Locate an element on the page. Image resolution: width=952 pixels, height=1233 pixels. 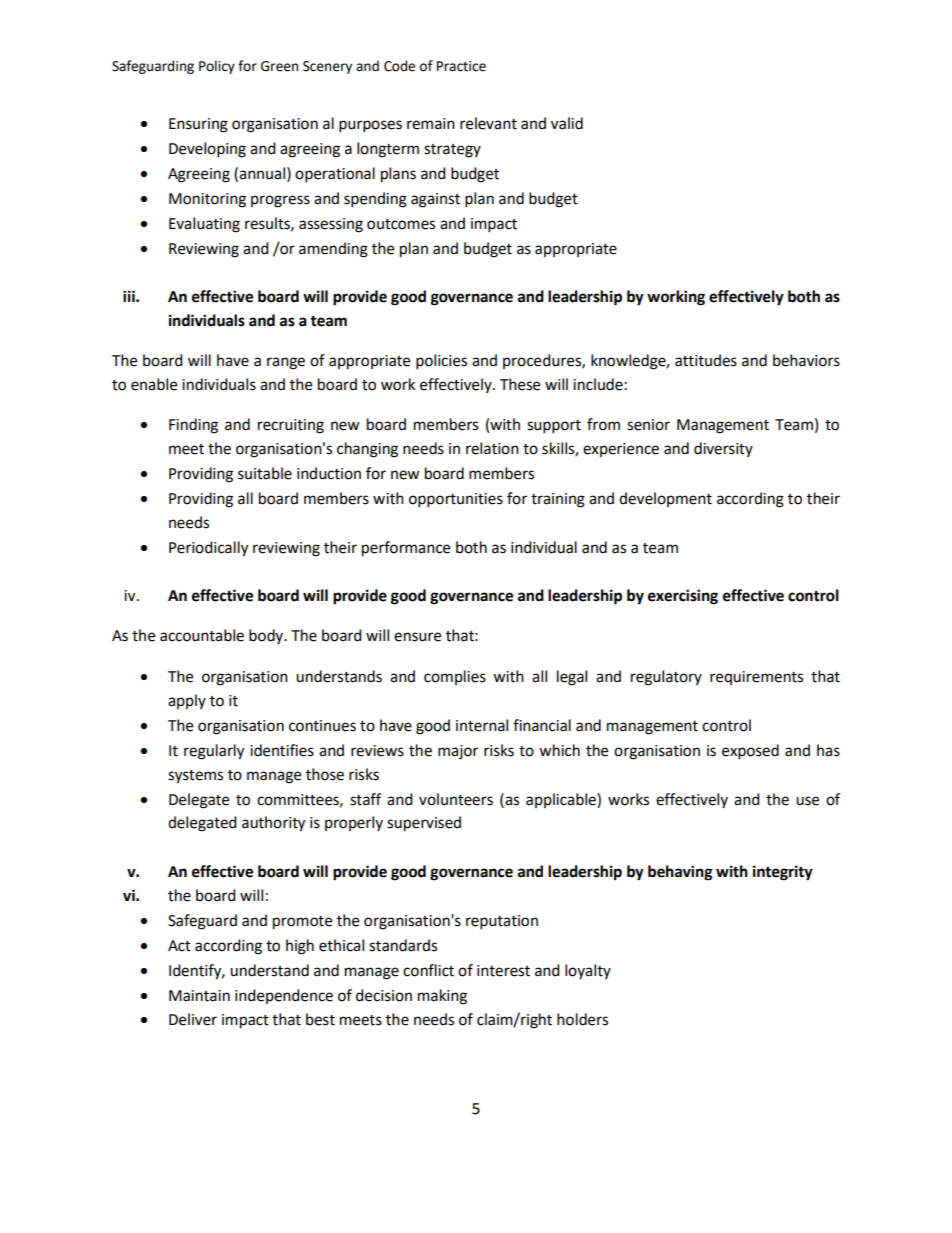
complies is located at coordinates (455, 677).
